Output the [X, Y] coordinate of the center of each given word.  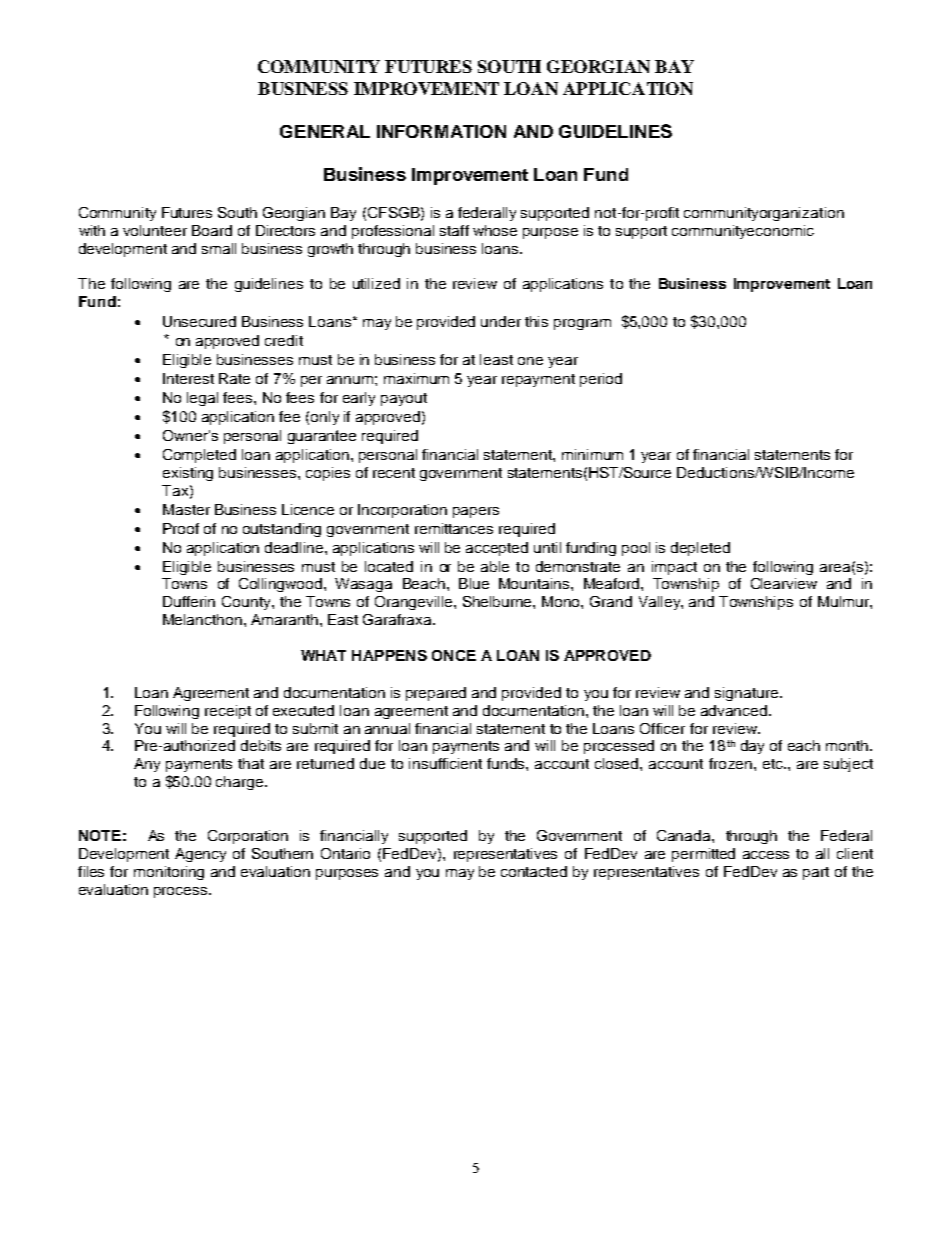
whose [495, 230]
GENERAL [325, 131]
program [582, 324]
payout [404, 399]
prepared [436, 694]
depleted [700, 549]
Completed [199, 456]
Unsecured [199, 321]
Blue [474, 583]
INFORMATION [441, 131]
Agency [200, 855]
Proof [181, 528]
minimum [592, 454]
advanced [735, 710]
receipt [228, 712]
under [501, 321]
